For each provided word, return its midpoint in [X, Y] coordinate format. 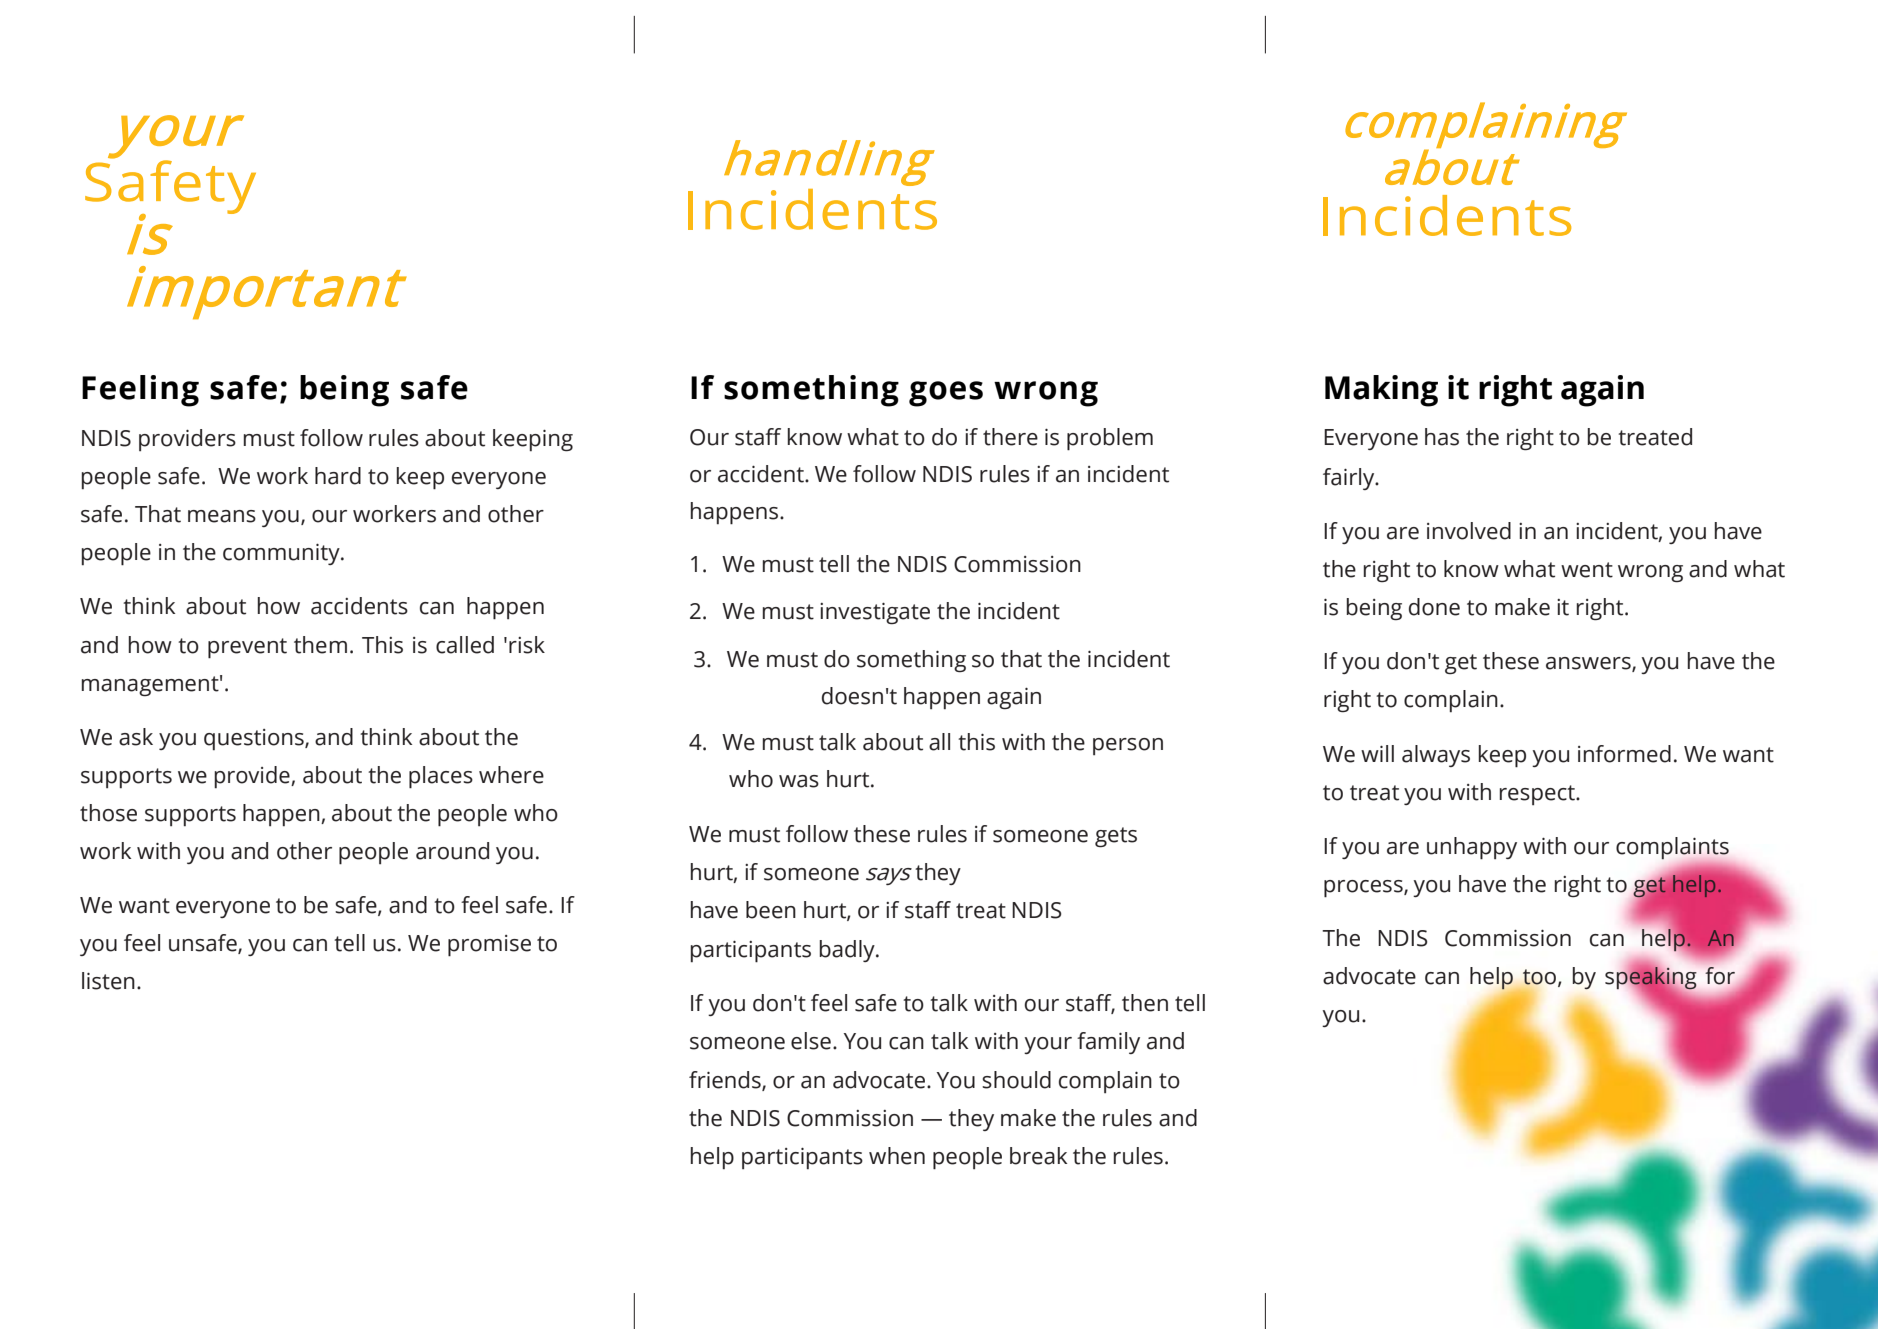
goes [946, 394]
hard [338, 476]
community [282, 554]
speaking [1650, 979]
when [897, 1156]
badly [848, 951]
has [1442, 437]
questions [255, 739]
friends [726, 1080]
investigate [875, 613]
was [799, 781]
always [1436, 756]
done [1434, 607]
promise [489, 946]
